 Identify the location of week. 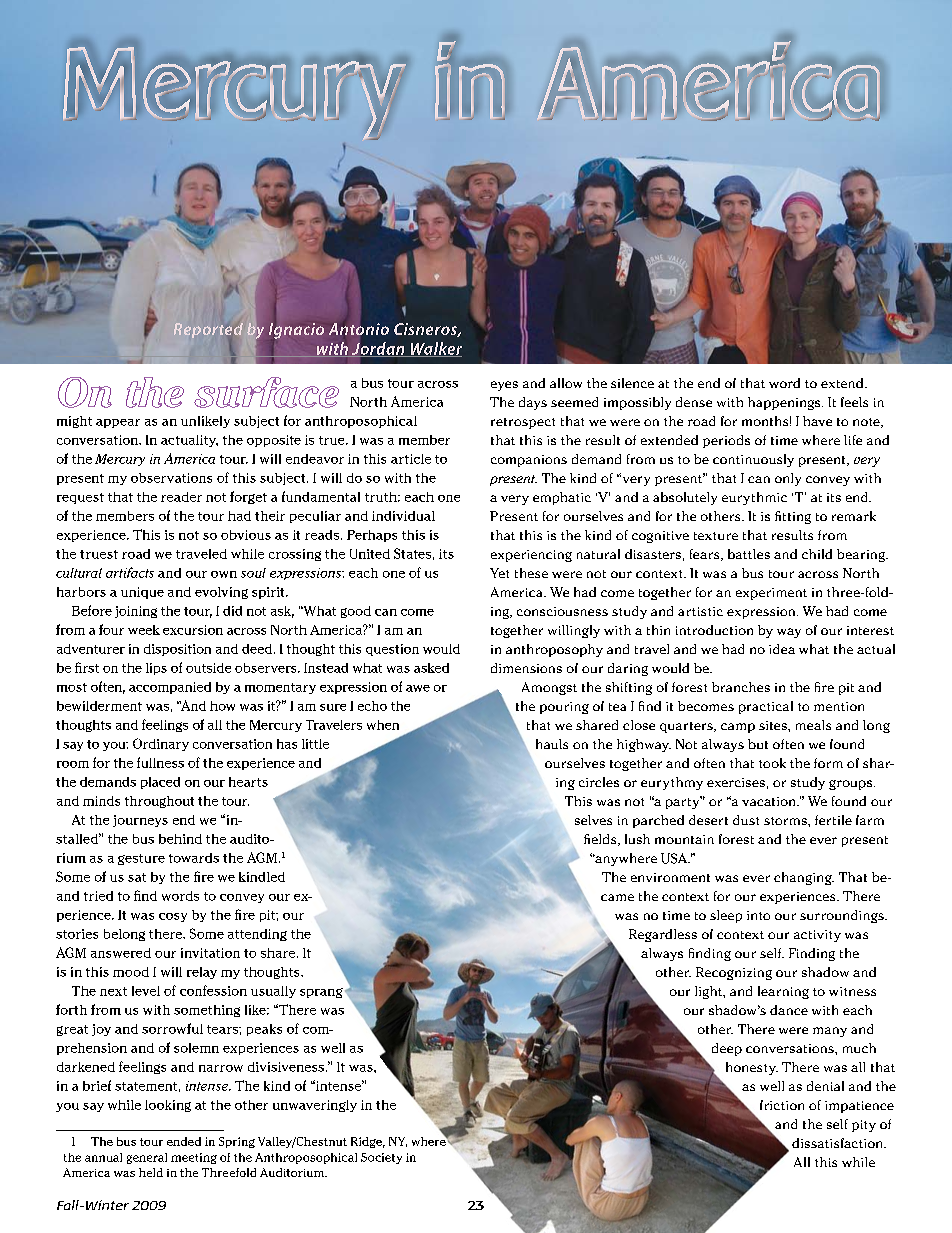
(144, 630).
